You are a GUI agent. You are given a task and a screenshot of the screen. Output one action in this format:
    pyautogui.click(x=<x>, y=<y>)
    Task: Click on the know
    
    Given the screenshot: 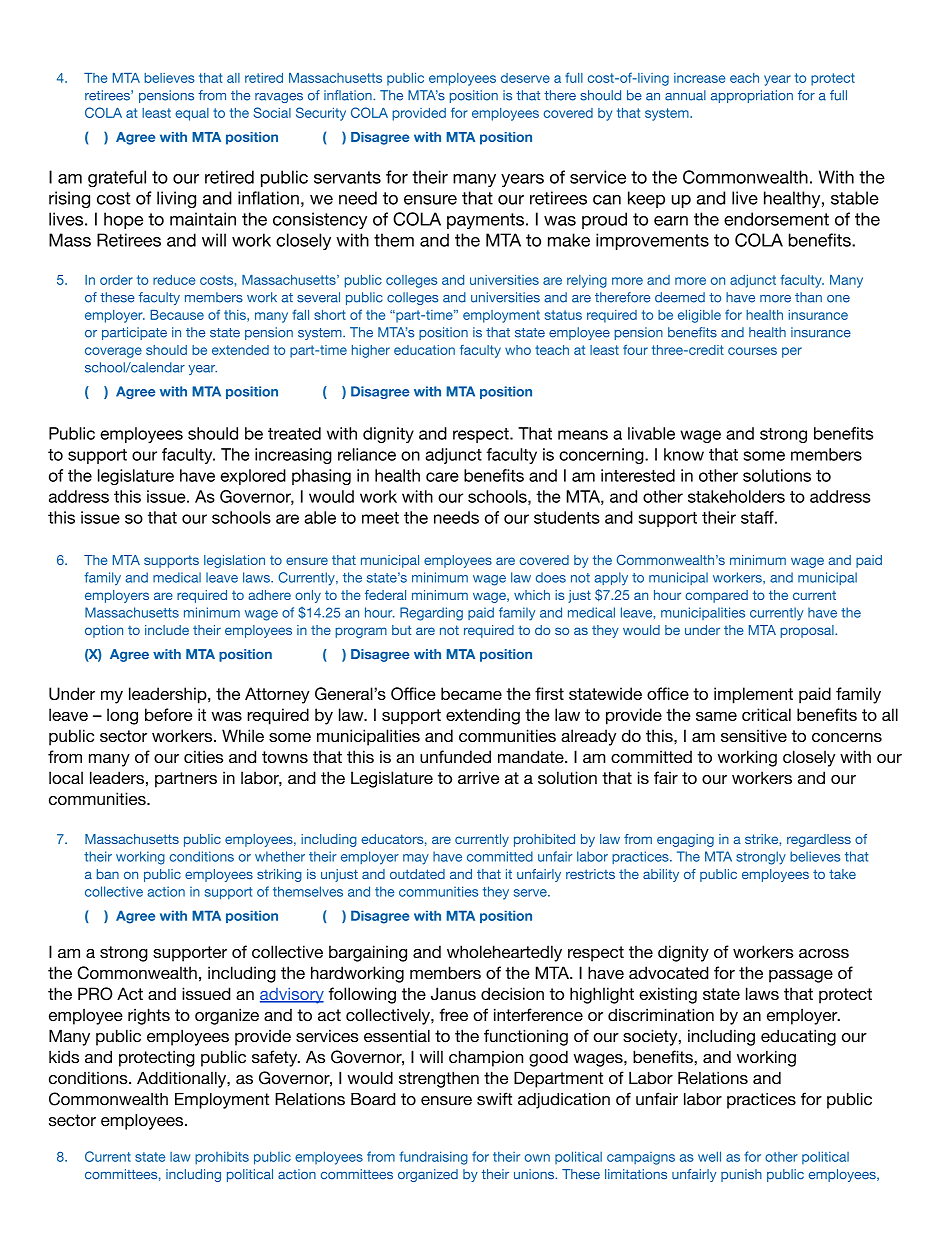 What is the action you would take?
    pyautogui.click(x=684, y=454)
